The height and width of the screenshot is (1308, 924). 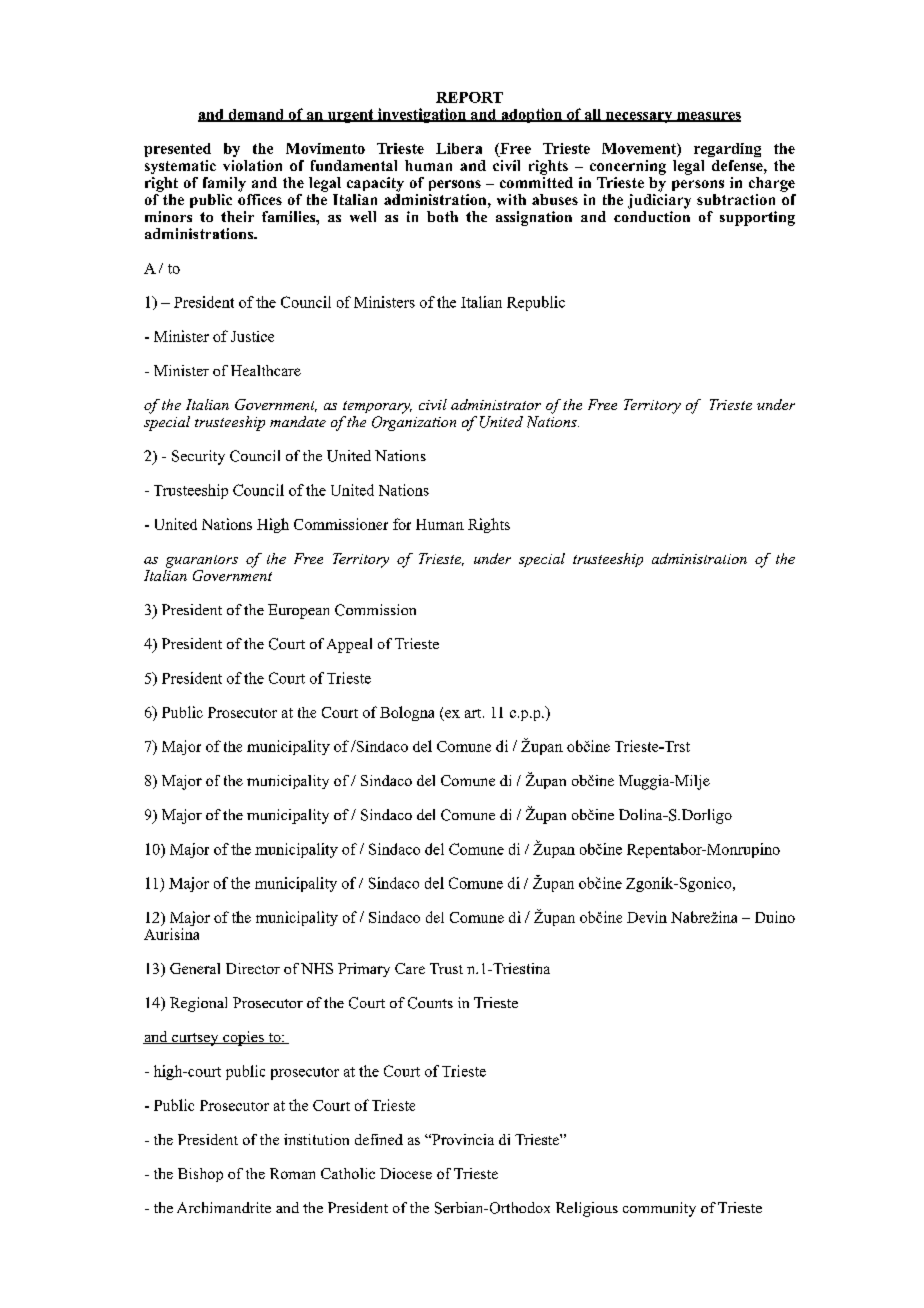 What do you see at coordinates (469, 97) in the screenshot?
I see `REPORT` at bounding box center [469, 97].
